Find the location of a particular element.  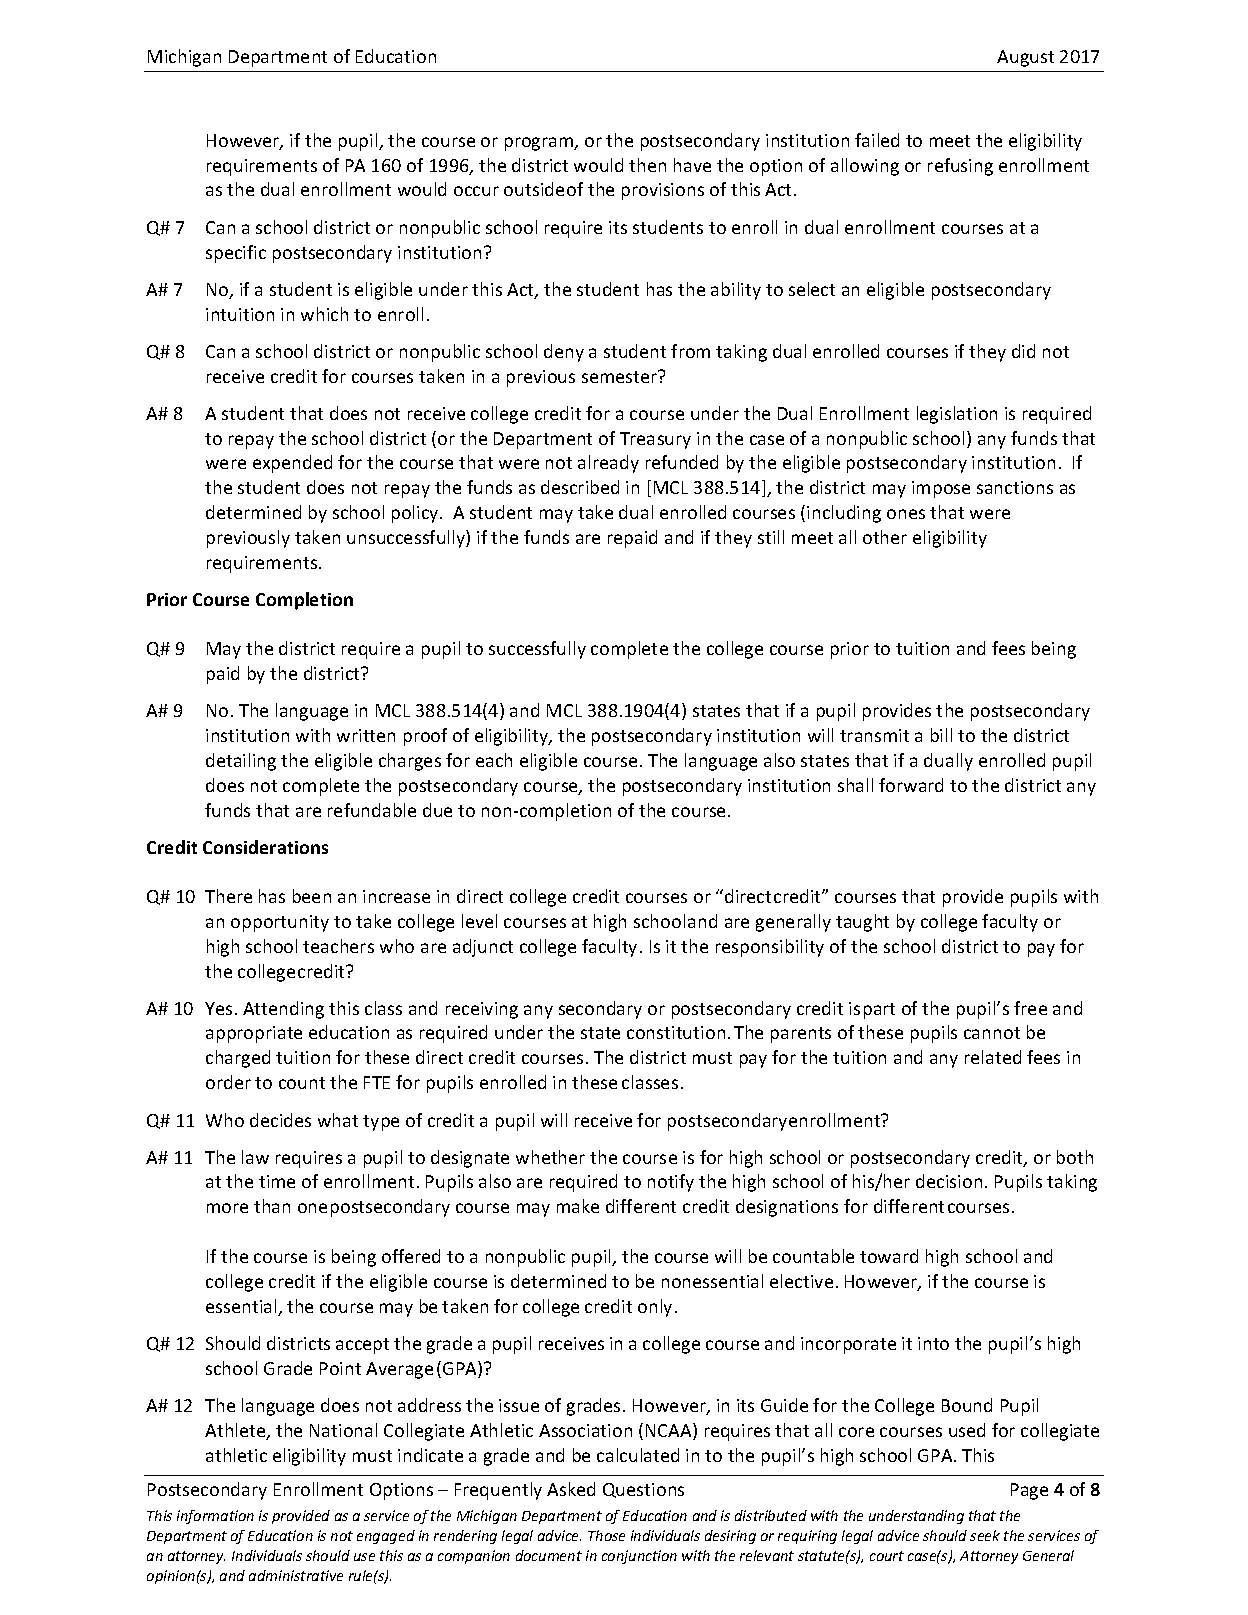

conjunction is located at coordinates (639, 1557).
